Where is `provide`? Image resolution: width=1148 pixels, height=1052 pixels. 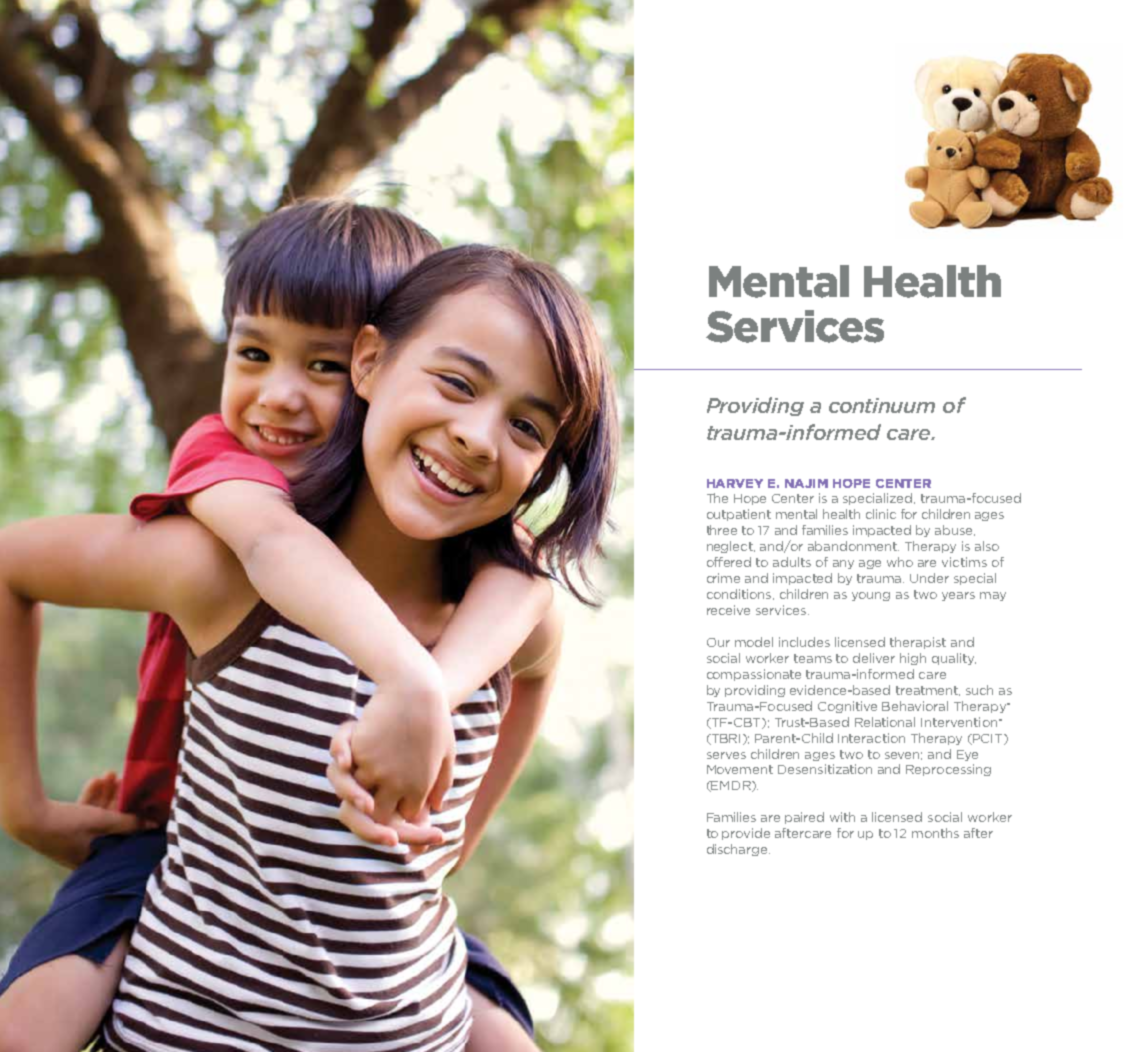
provide is located at coordinates (746, 834).
